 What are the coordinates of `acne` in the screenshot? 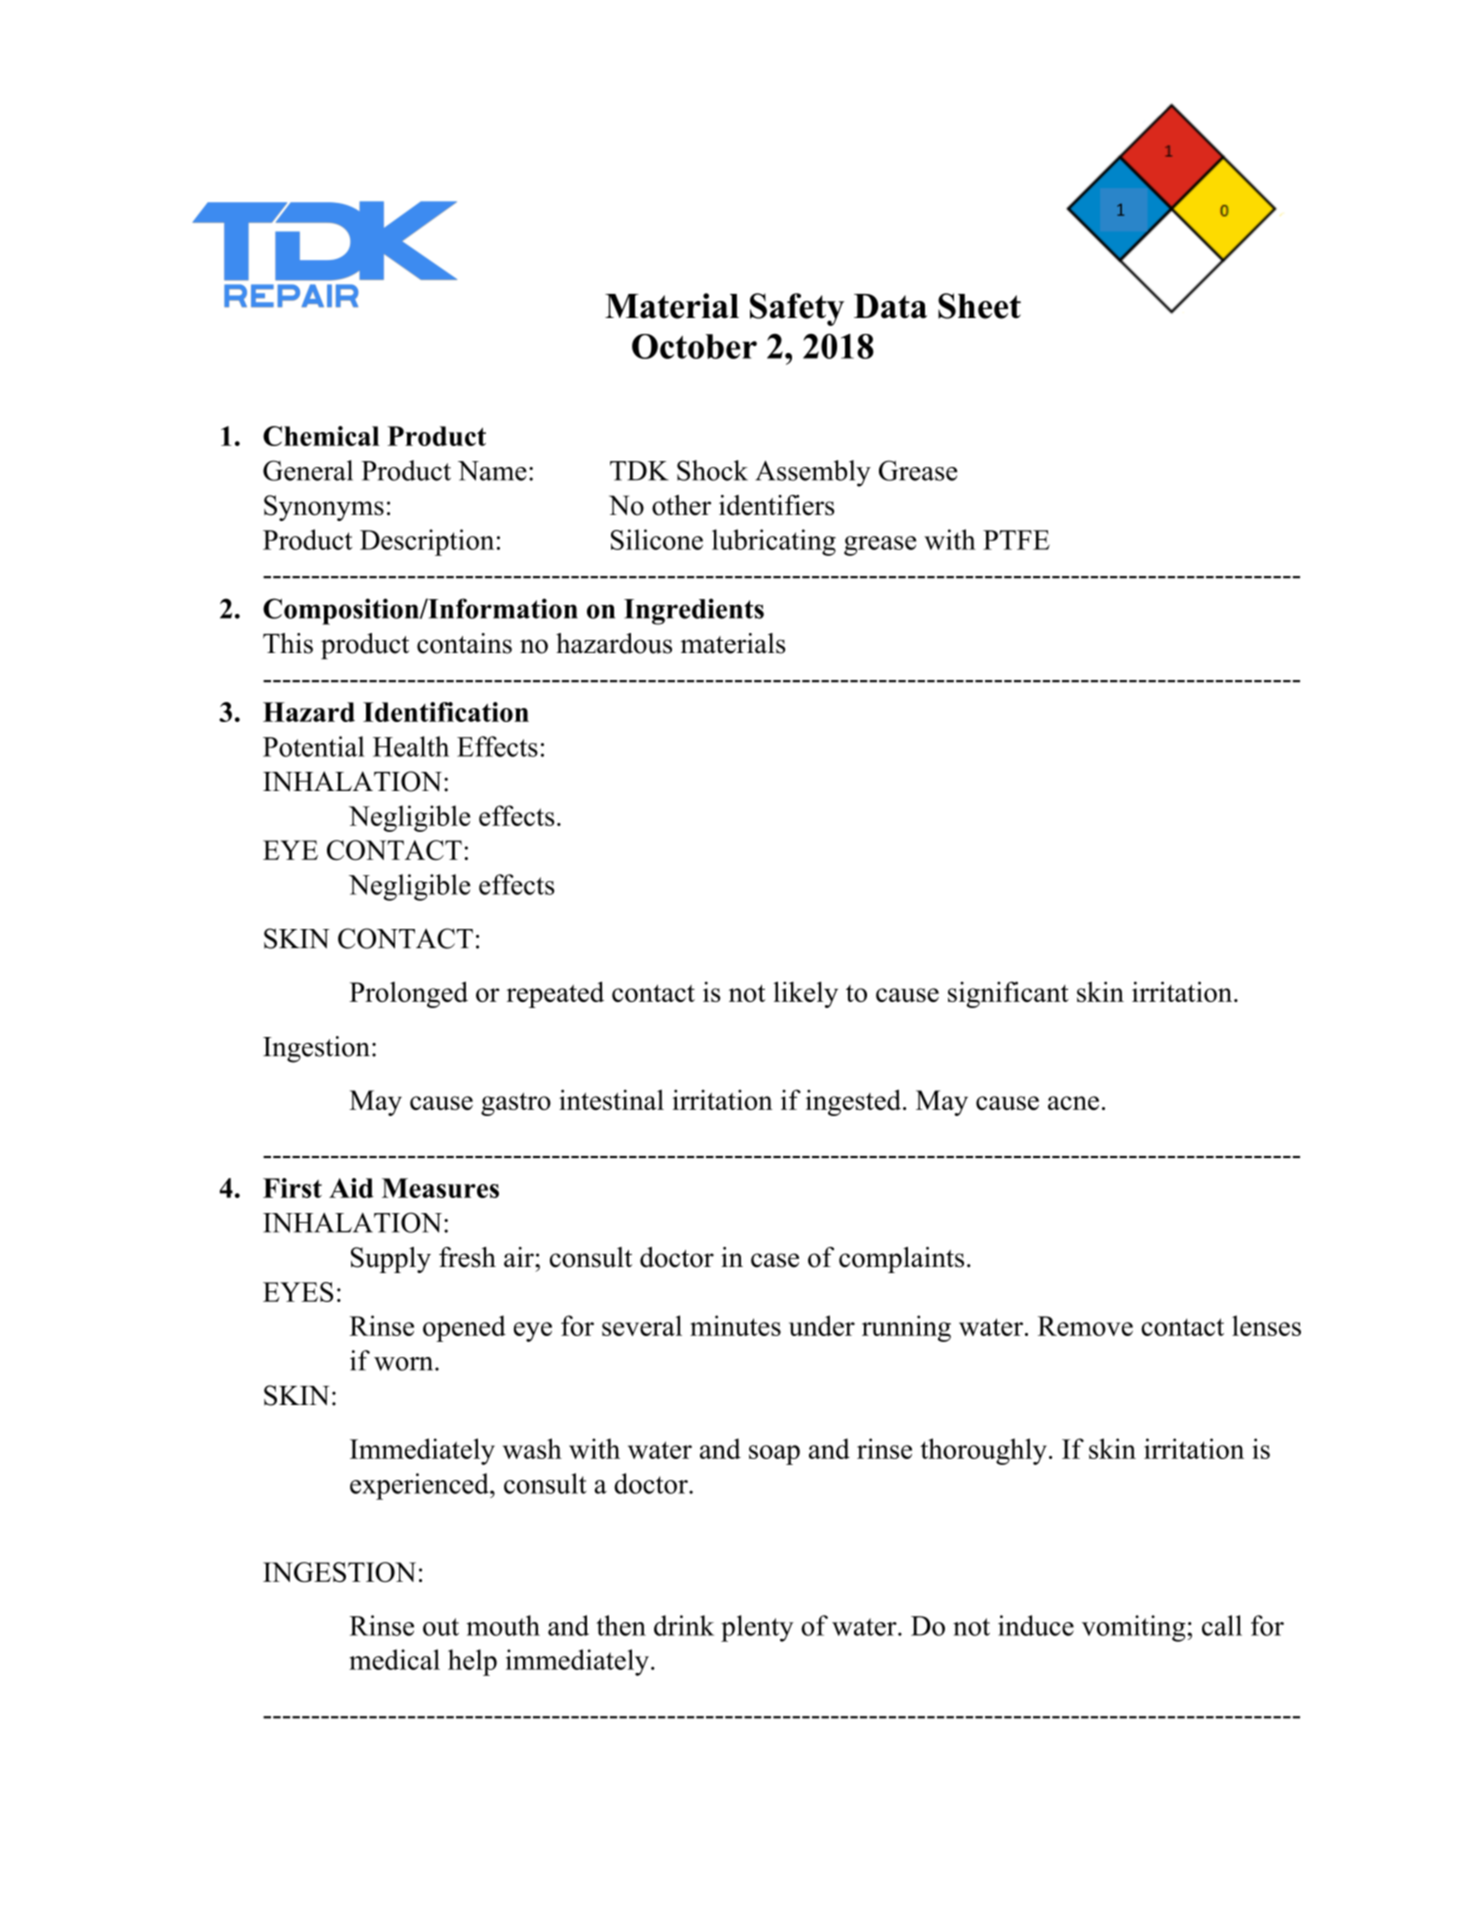 It's located at (1073, 1103).
